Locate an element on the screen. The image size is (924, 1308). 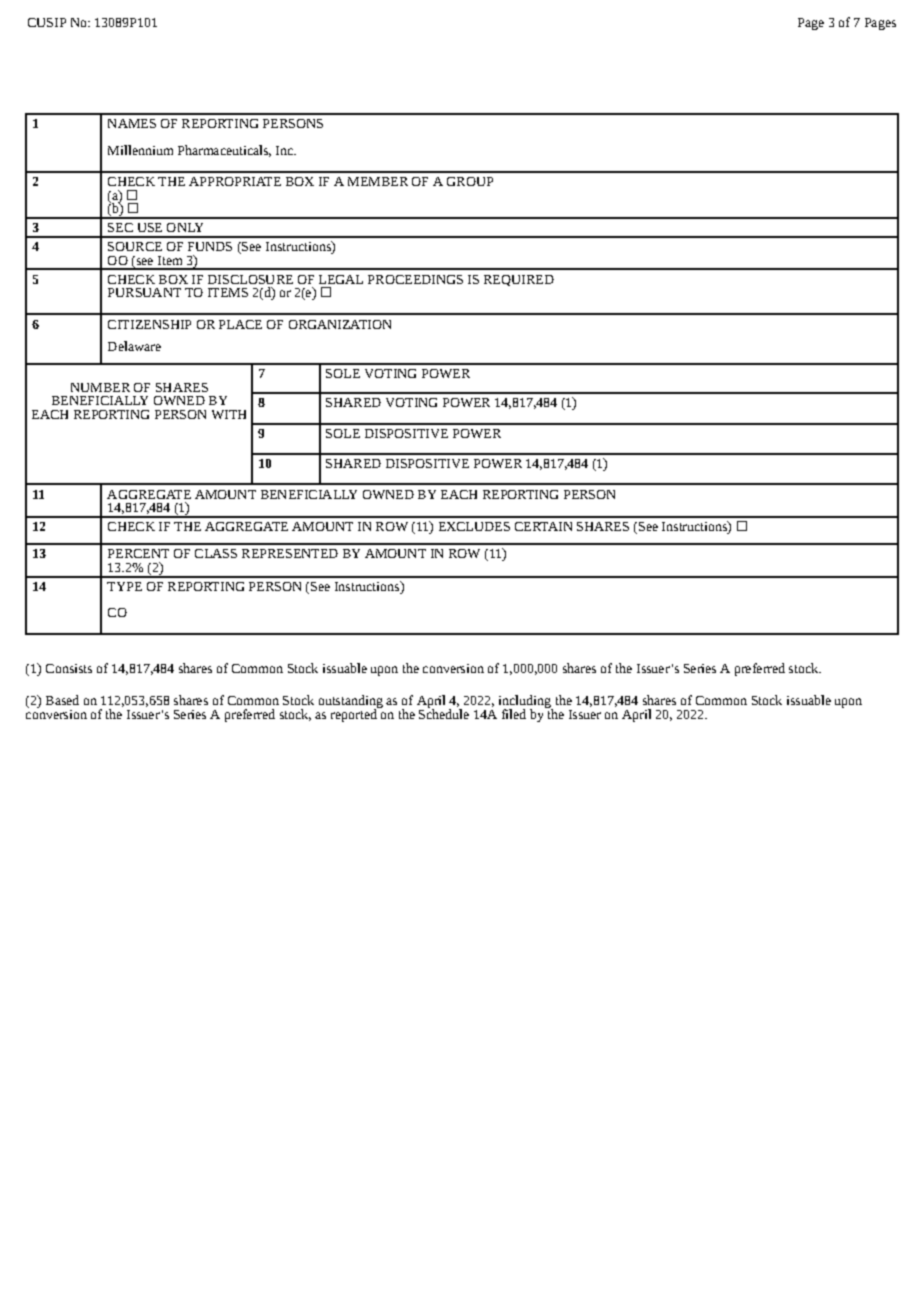
REPRESENTED is located at coordinates (290, 553).
